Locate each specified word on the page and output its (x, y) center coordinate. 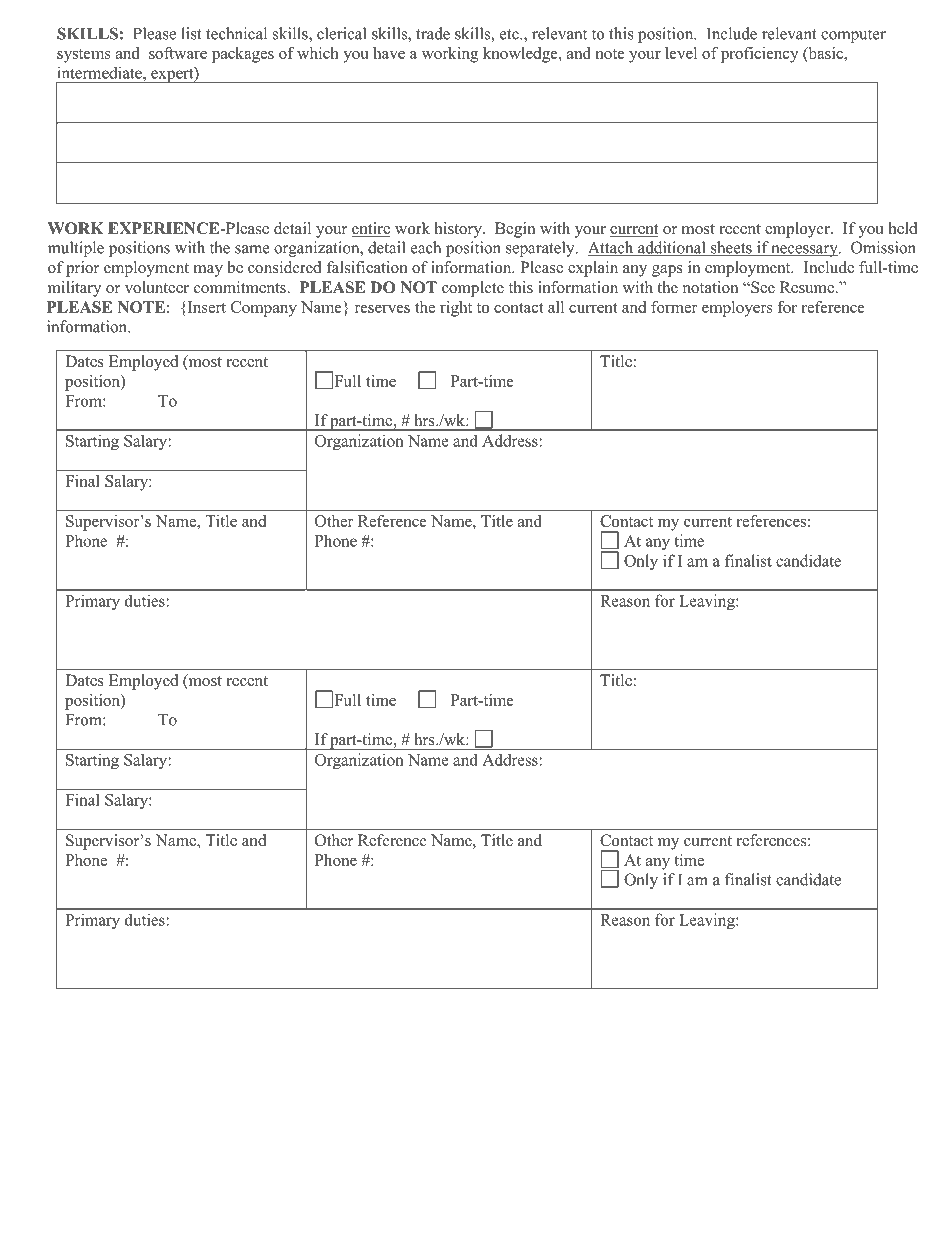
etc (510, 34)
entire (371, 229)
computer (853, 36)
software (178, 53)
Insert (205, 307)
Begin (515, 230)
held (903, 228)
